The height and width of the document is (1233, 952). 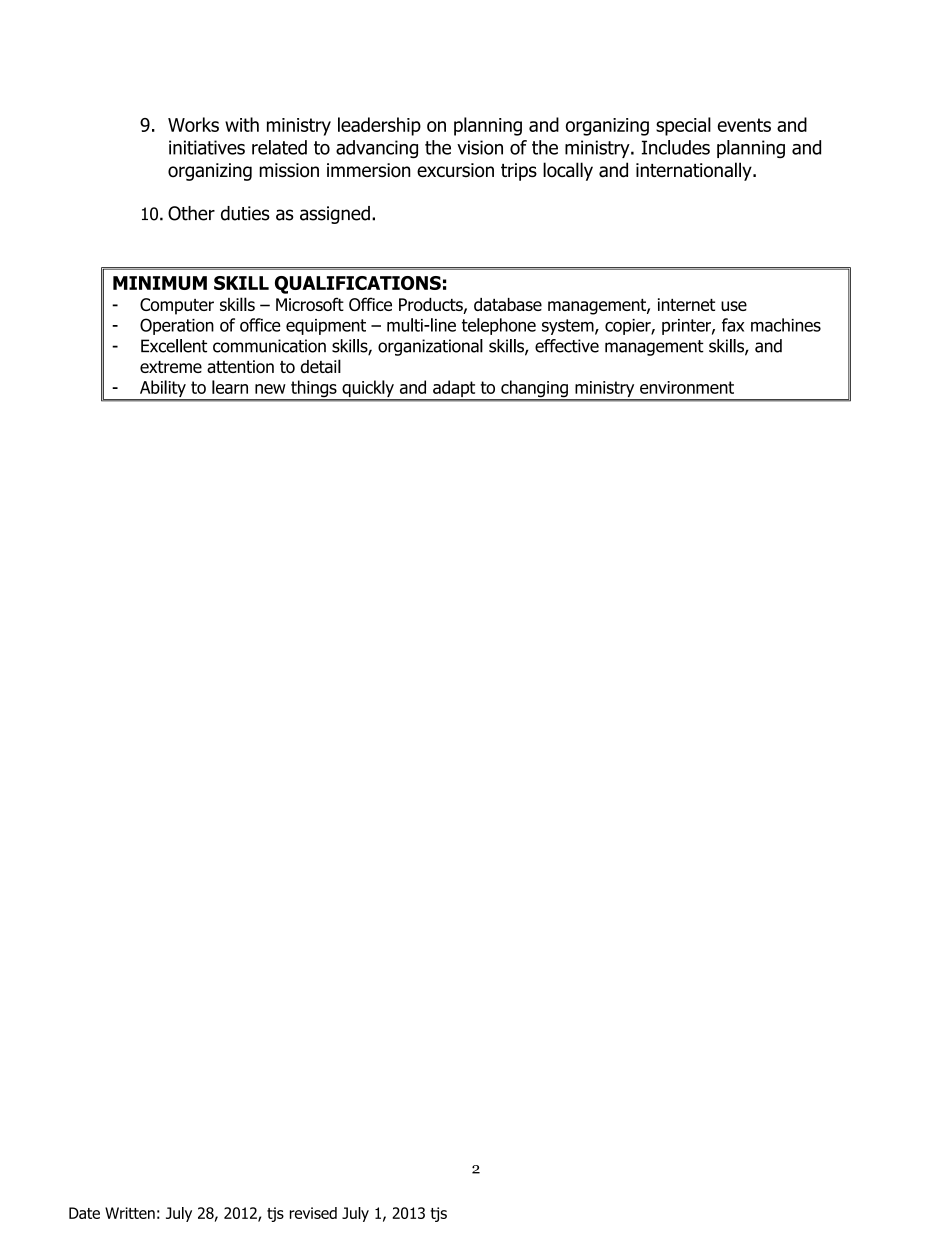 What do you see at coordinates (454, 390) in the document?
I see `adapt` at bounding box center [454, 390].
